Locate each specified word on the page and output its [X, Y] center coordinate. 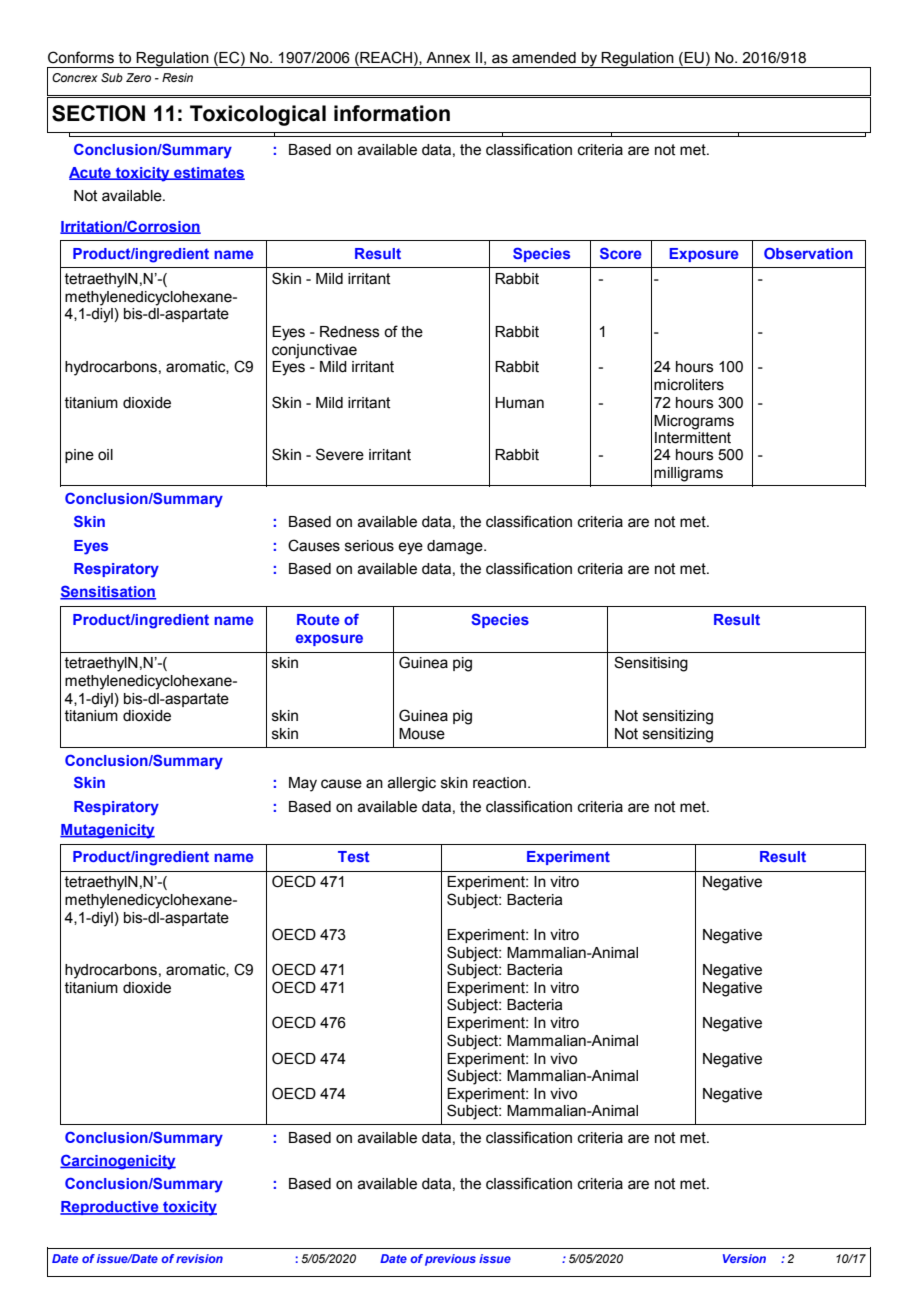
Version [744, 1258]
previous [450, 1260]
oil [105, 455]
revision [199, 1258]
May [303, 784]
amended [544, 58]
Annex [448, 58]
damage [456, 547]
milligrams [688, 474]
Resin [177, 77]
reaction [501, 783]
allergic [412, 784]
